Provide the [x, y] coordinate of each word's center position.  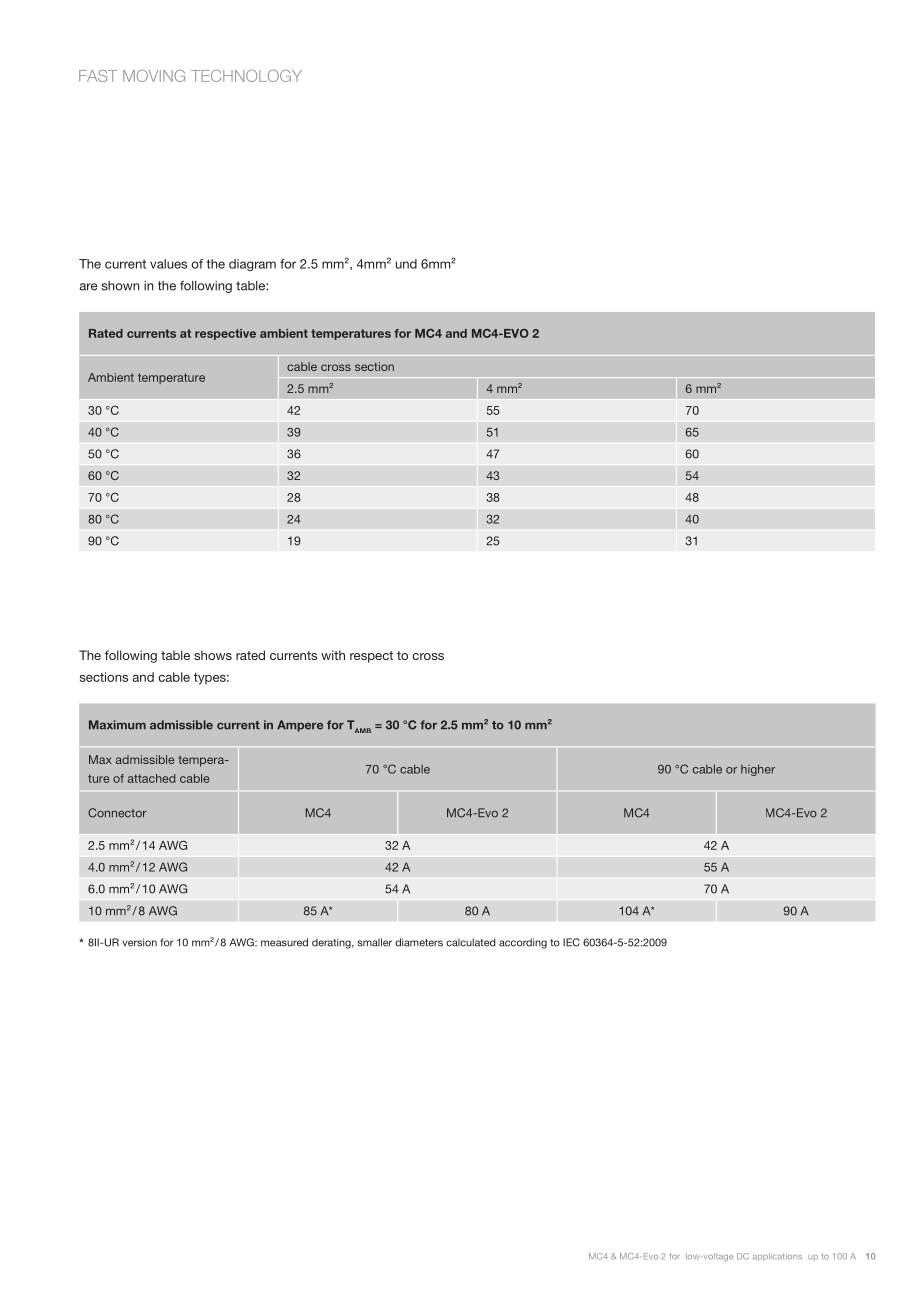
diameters [419, 942]
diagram [252, 265]
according [523, 943]
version [139, 942]
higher [758, 770]
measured [284, 942]
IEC [571, 942]
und [406, 264]
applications [777, 1257]
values [168, 264]
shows [213, 655]
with [333, 655]
